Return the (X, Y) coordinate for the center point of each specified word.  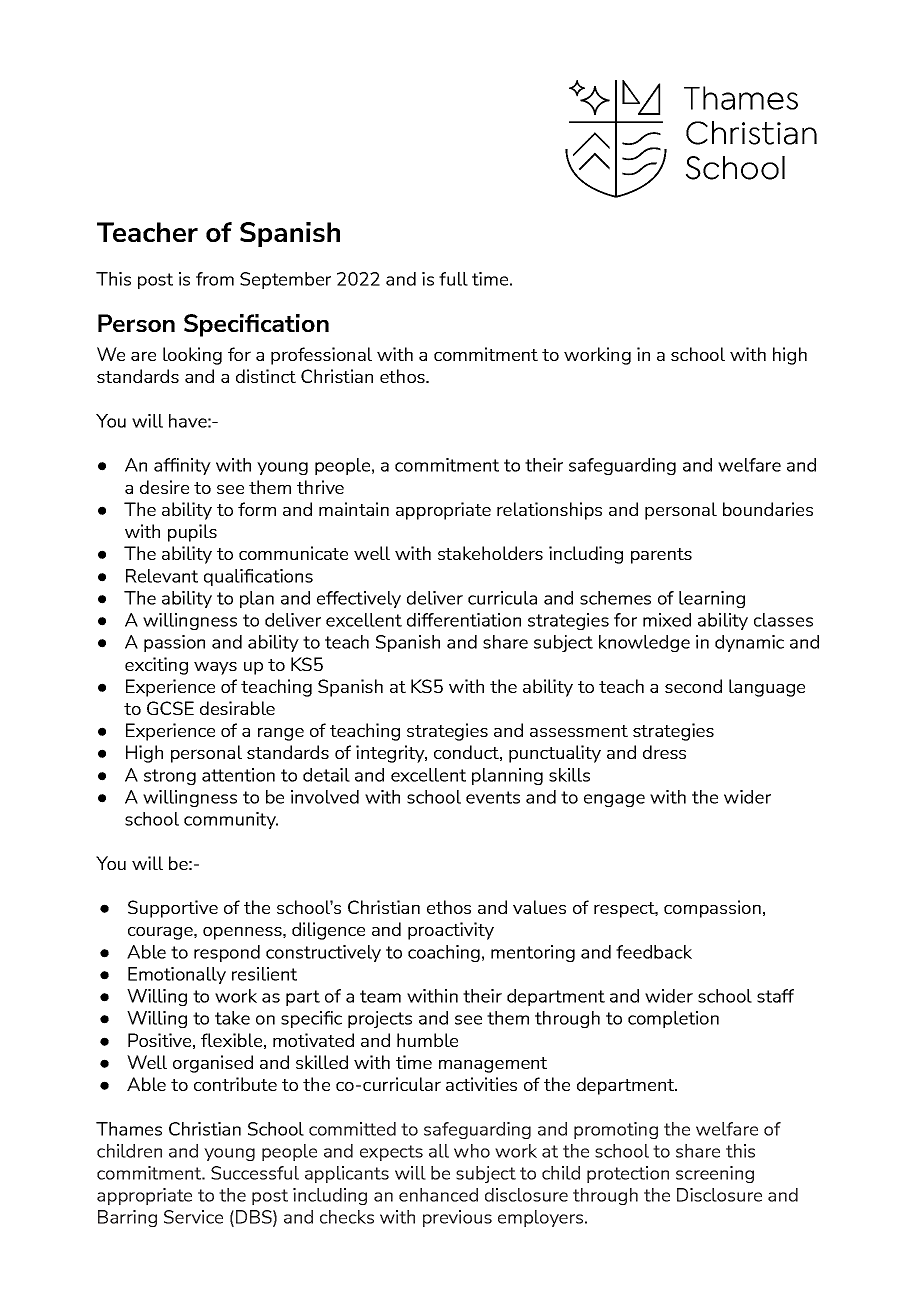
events (493, 797)
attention (238, 775)
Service (193, 1217)
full (453, 279)
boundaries (768, 509)
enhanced (438, 1195)
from (215, 279)
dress (664, 752)
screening (715, 1174)
